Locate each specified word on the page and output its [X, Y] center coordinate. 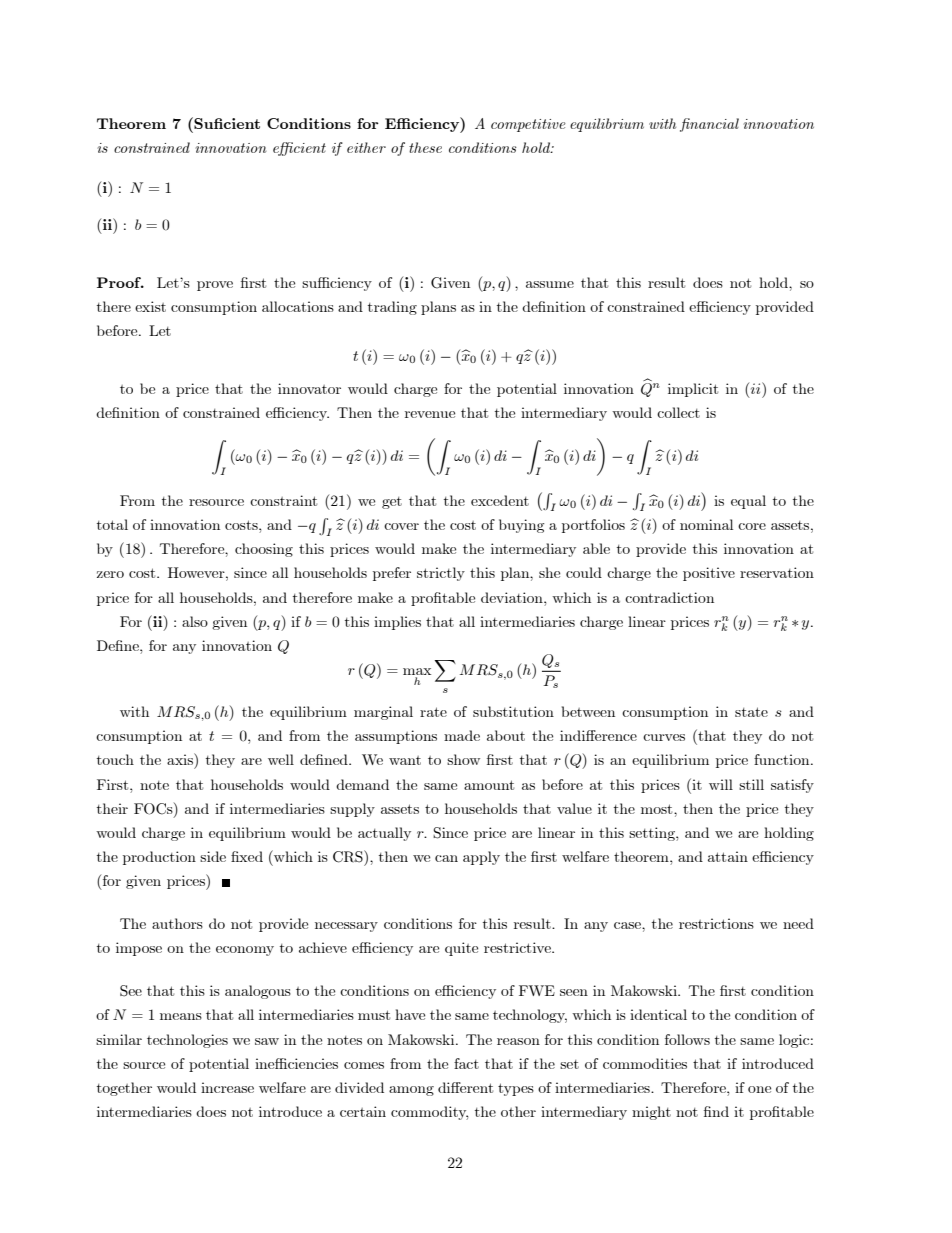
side [213, 856]
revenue [430, 414]
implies [397, 623]
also [195, 621]
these [425, 147]
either [366, 147]
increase [227, 1087]
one [759, 1089]
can [446, 858]
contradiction [669, 597]
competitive [528, 125]
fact [466, 1063]
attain [728, 856]
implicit [693, 390]
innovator [309, 388]
